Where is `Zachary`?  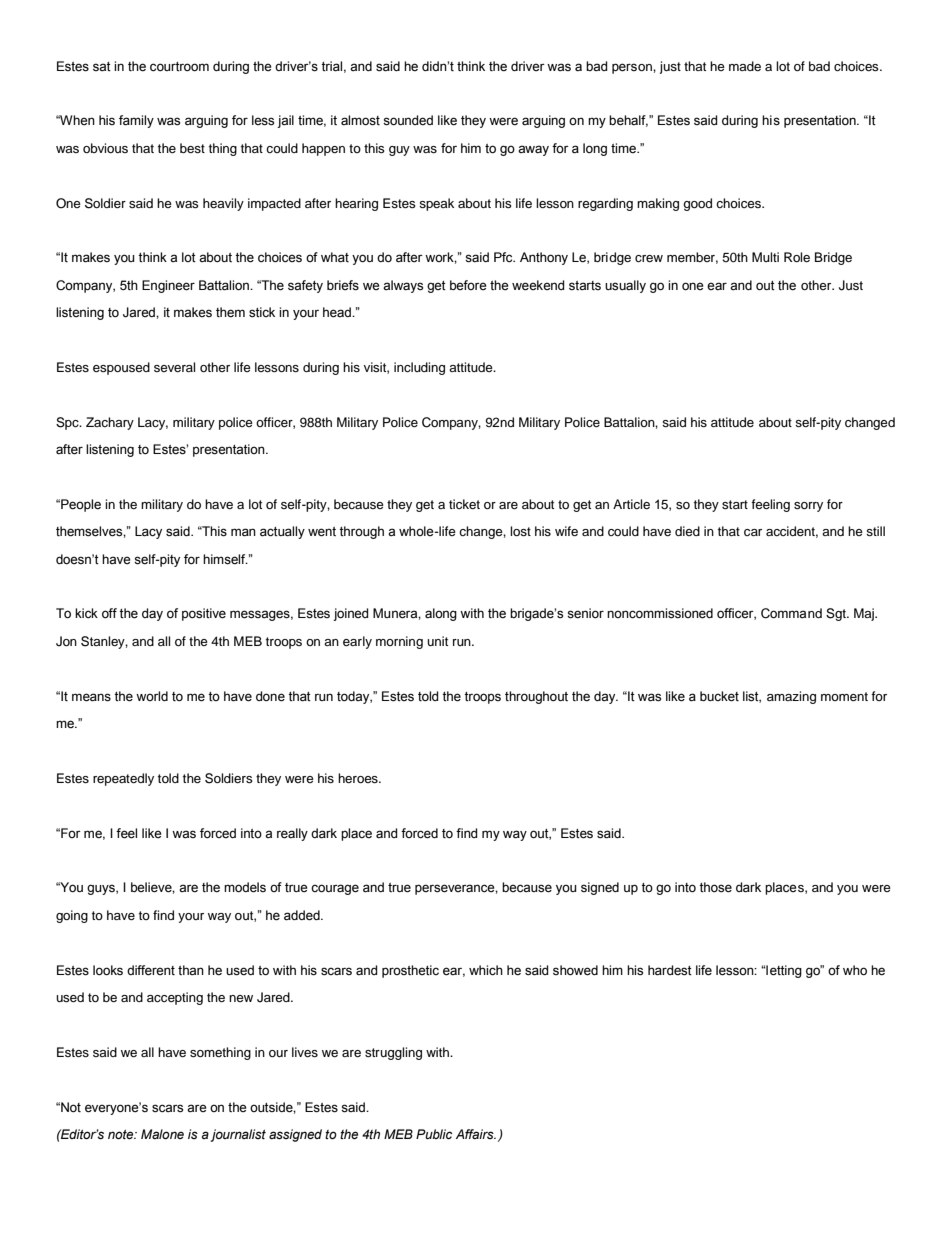 Zachary is located at coordinates (110, 423).
